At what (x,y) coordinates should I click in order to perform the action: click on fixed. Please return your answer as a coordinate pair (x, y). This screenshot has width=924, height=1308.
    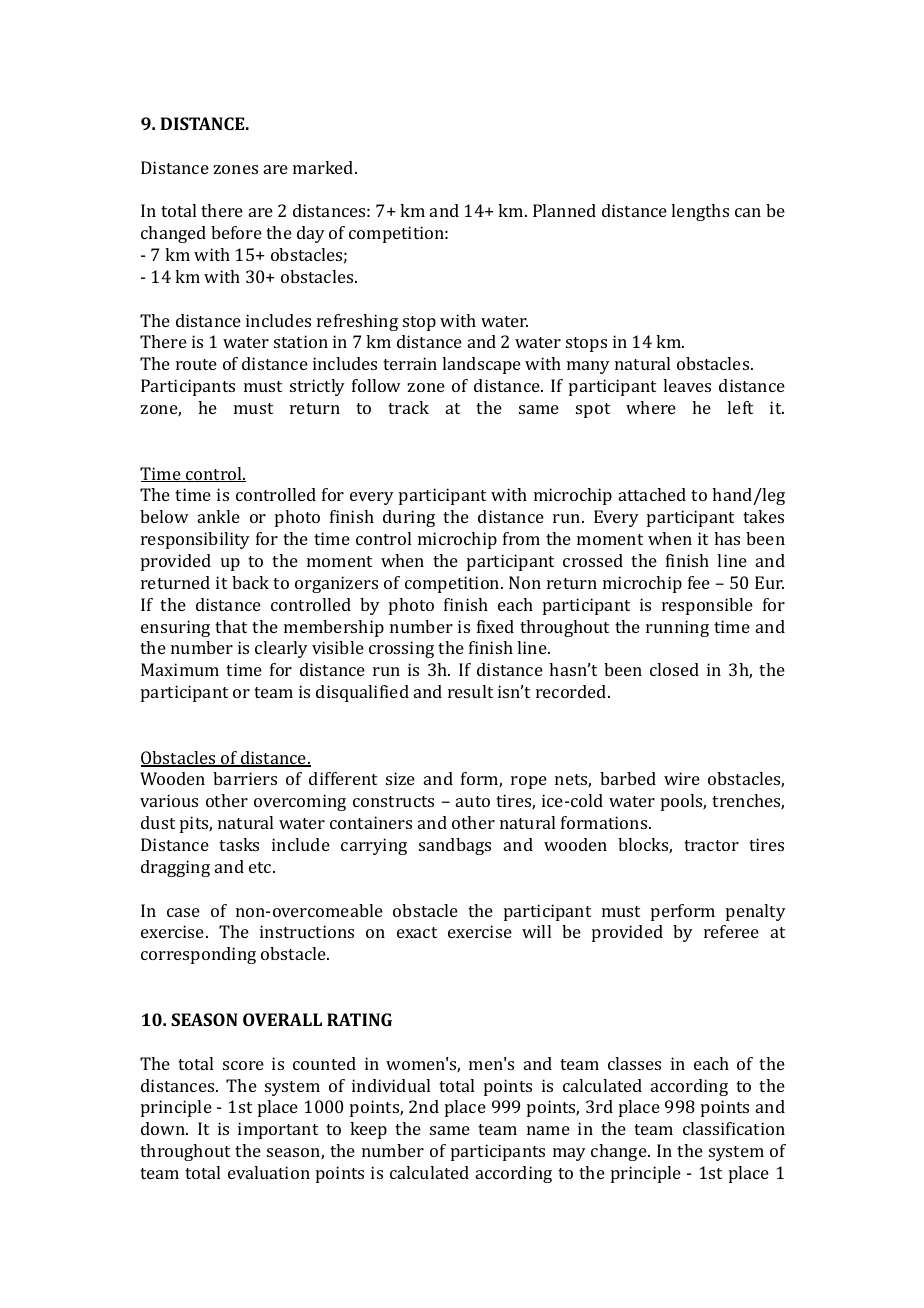
    Looking at the image, I should click on (495, 626).
